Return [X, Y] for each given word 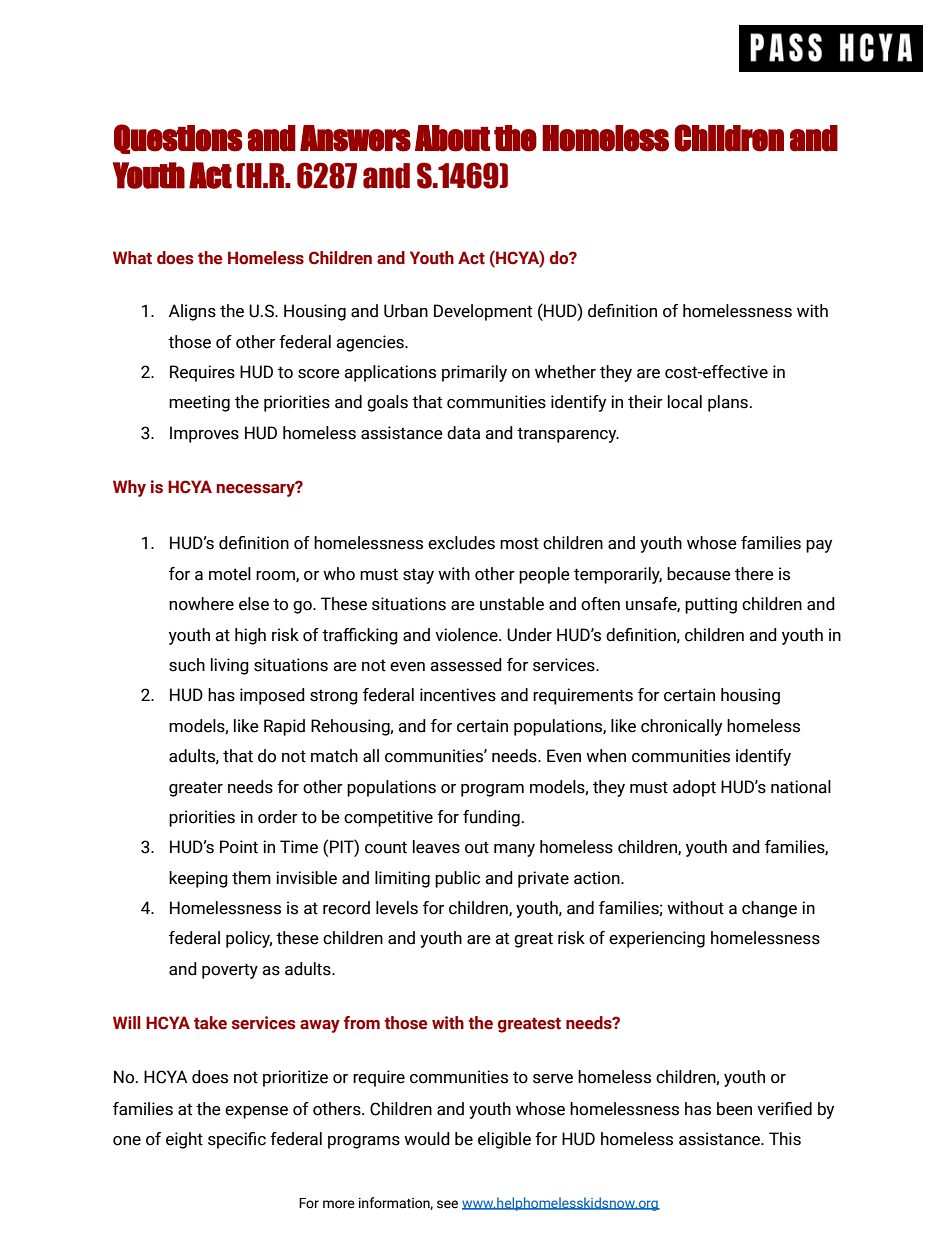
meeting [199, 403]
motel [230, 574]
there [754, 574]
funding [491, 818]
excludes [461, 543]
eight [184, 1140]
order [278, 817]
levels [397, 908]
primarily [474, 373]
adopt [694, 788]
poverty [230, 971]
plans [728, 403]
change [769, 909]
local [685, 402]
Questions [178, 139]
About [452, 138]
